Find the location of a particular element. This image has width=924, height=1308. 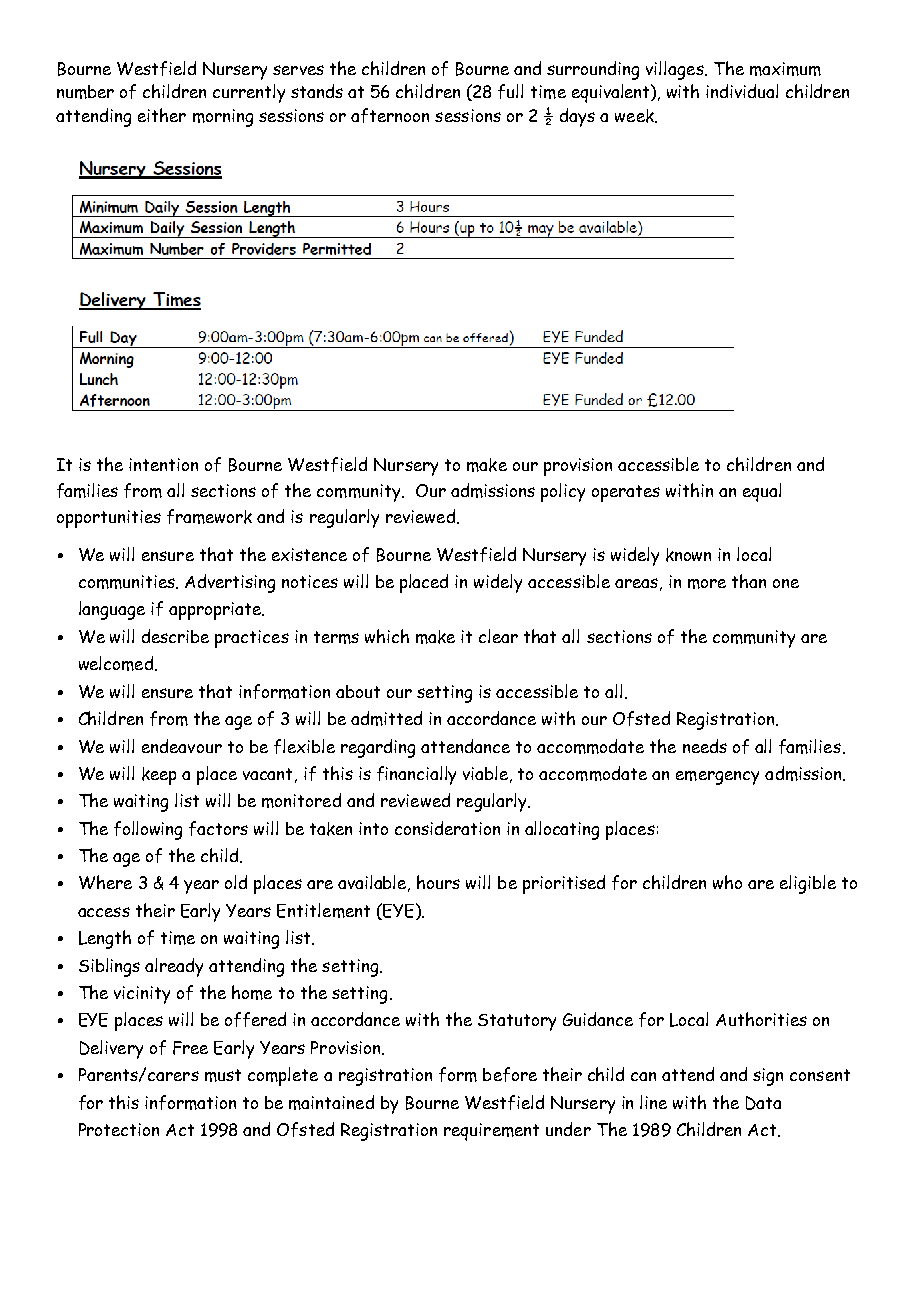

financially is located at coordinates (416, 775).
